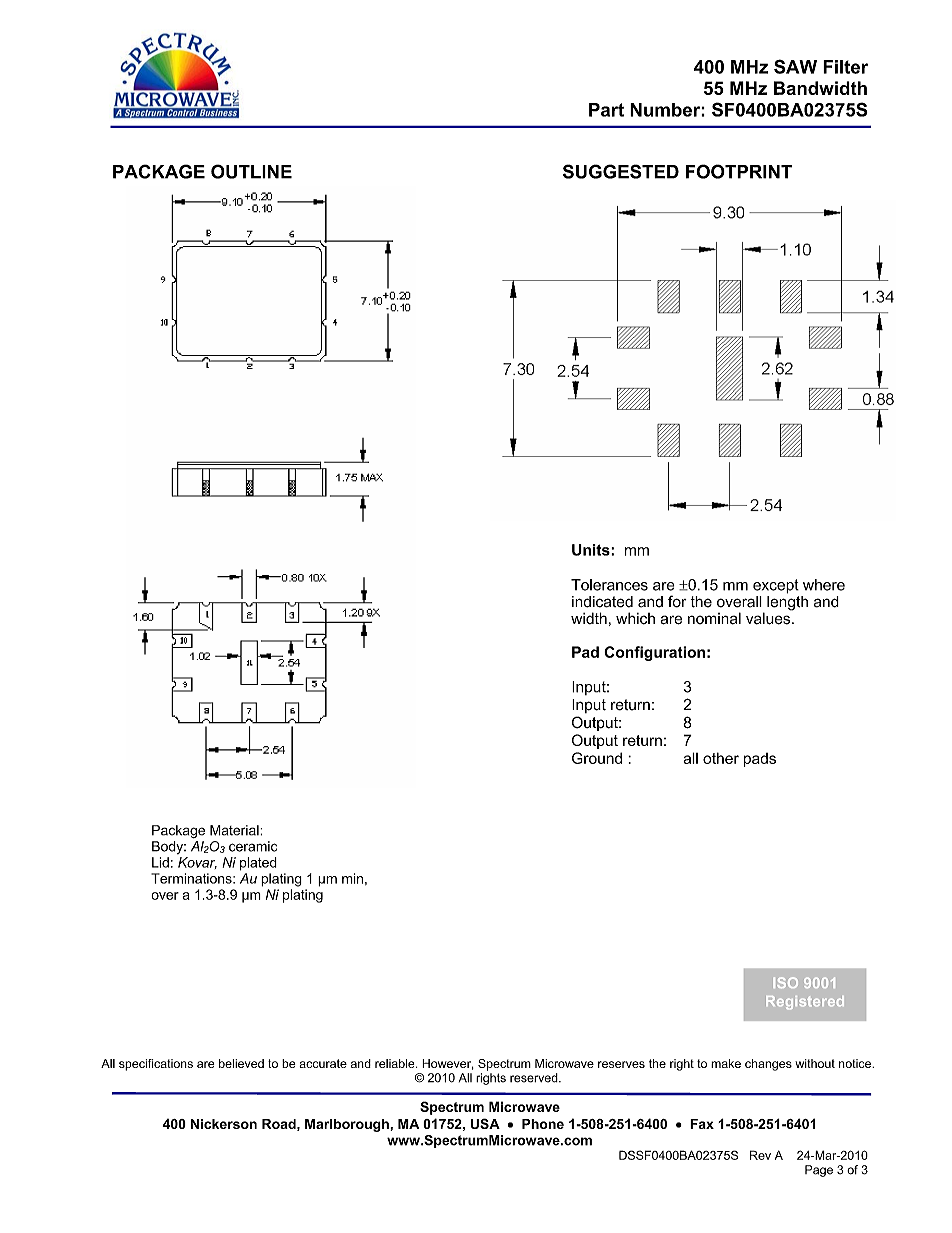  Describe the element at coordinates (592, 550) in the document. I see `Units` at that location.
